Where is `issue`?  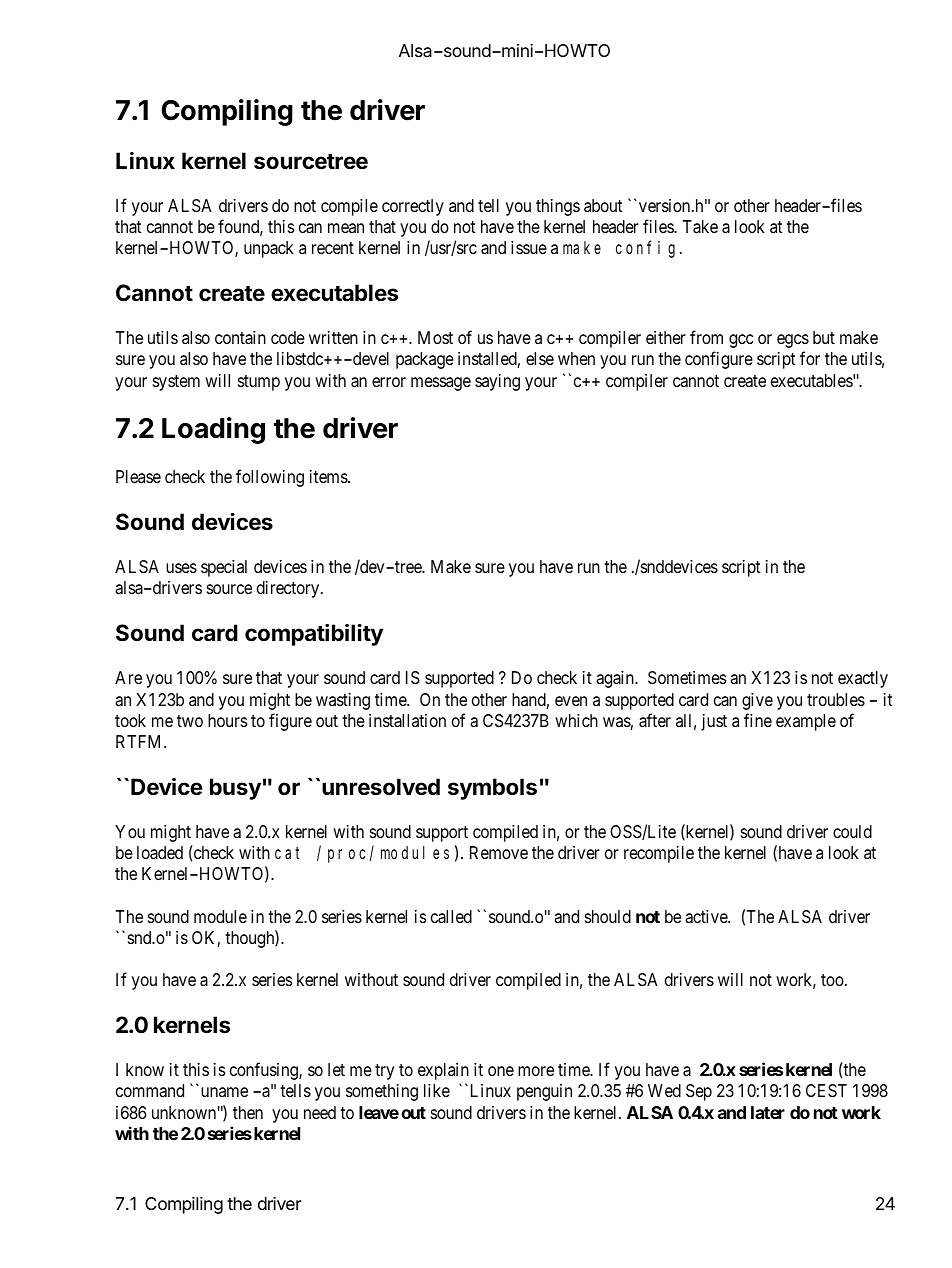 issue is located at coordinates (529, 247).
